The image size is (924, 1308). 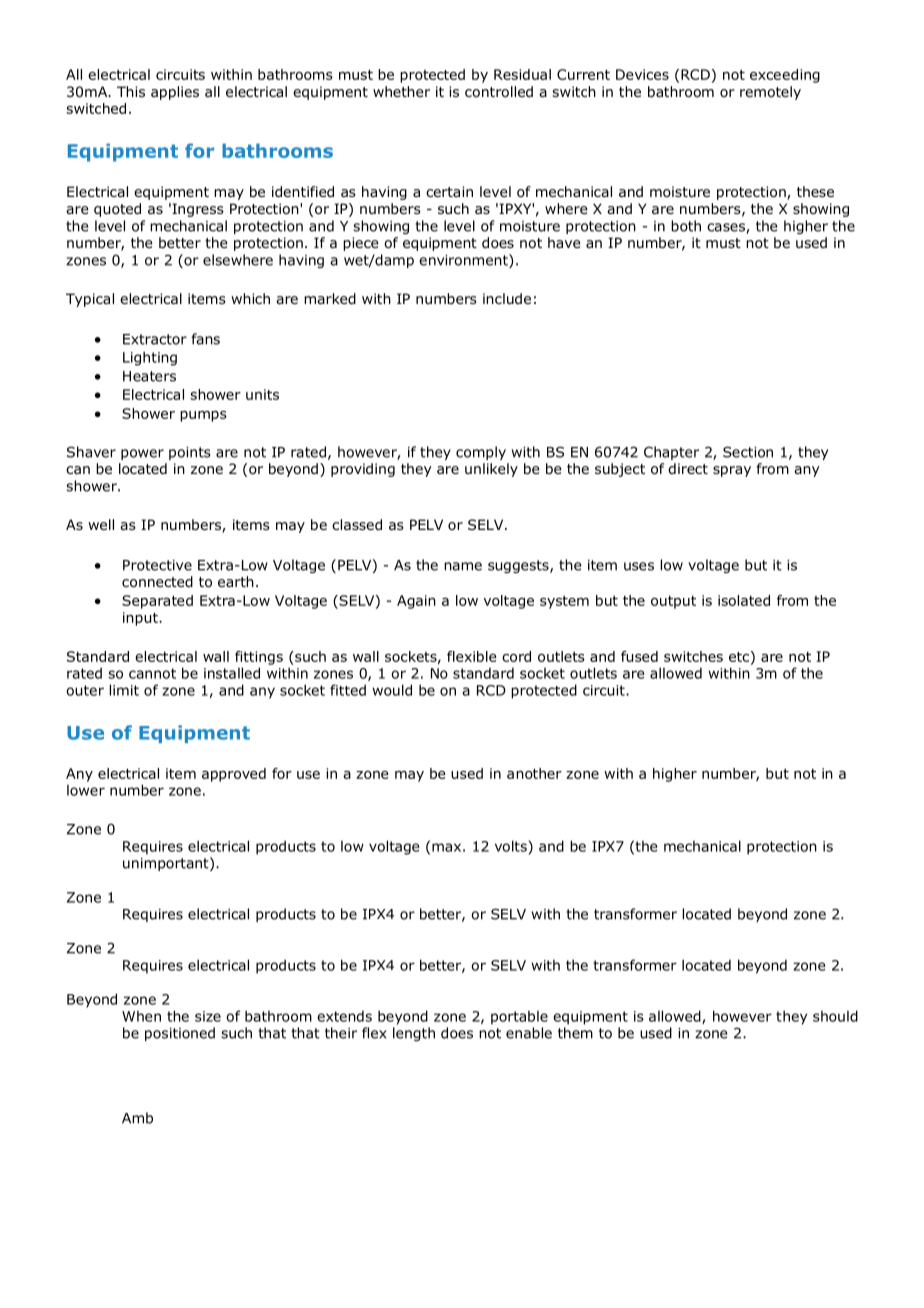 What do you see at coordinates (463, 566) in the screenshot?
I see `name` at bounding box center [463, 566].
